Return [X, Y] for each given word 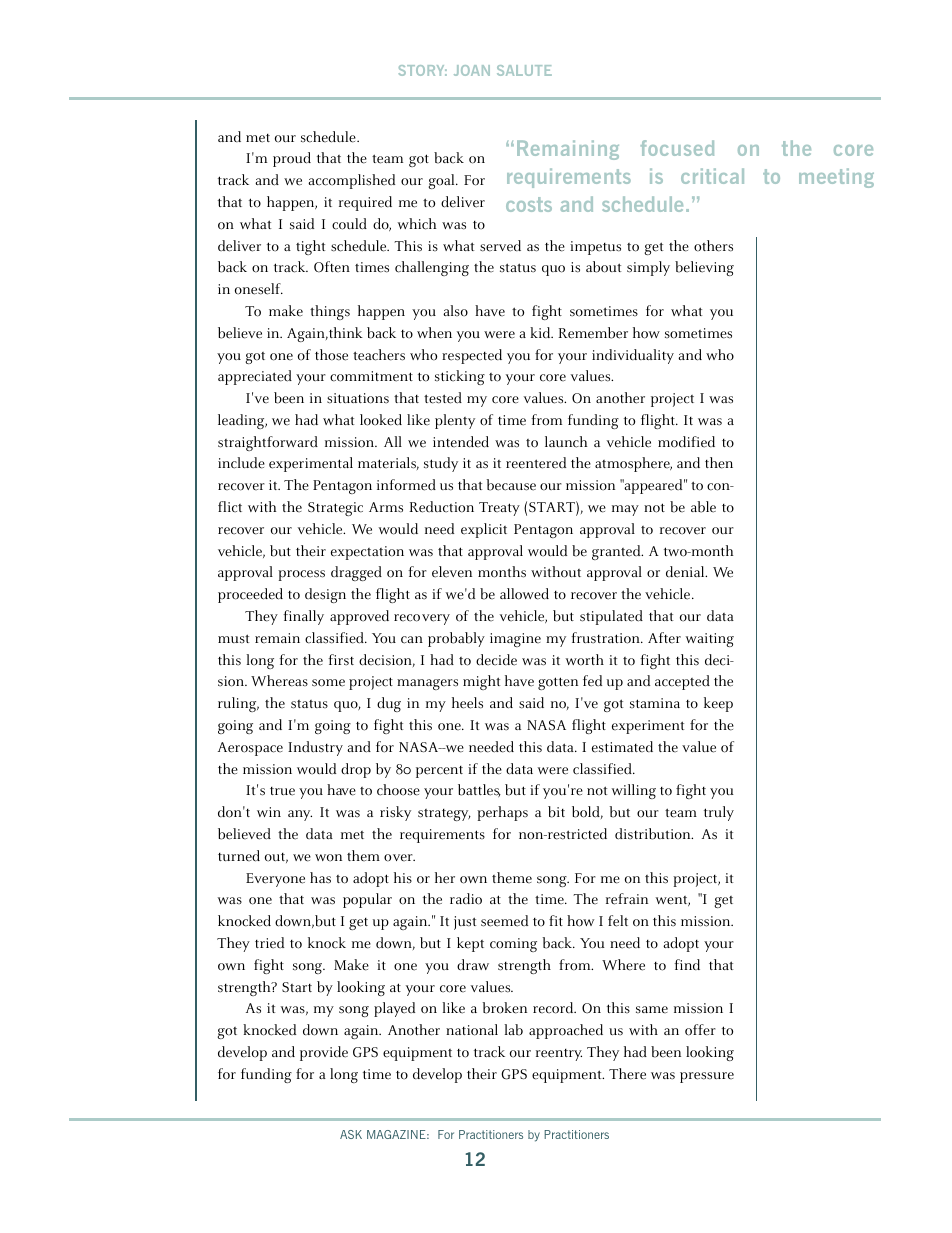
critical [712, 176]
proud [292, 159]
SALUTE [524, 70]
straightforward [268, 443]
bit [556, 812]
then [719, 463]
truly [719, 813]
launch [566, 442]
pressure [707, 1077]
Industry [315, 748]
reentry [559, 1055]
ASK [351, 1134]
